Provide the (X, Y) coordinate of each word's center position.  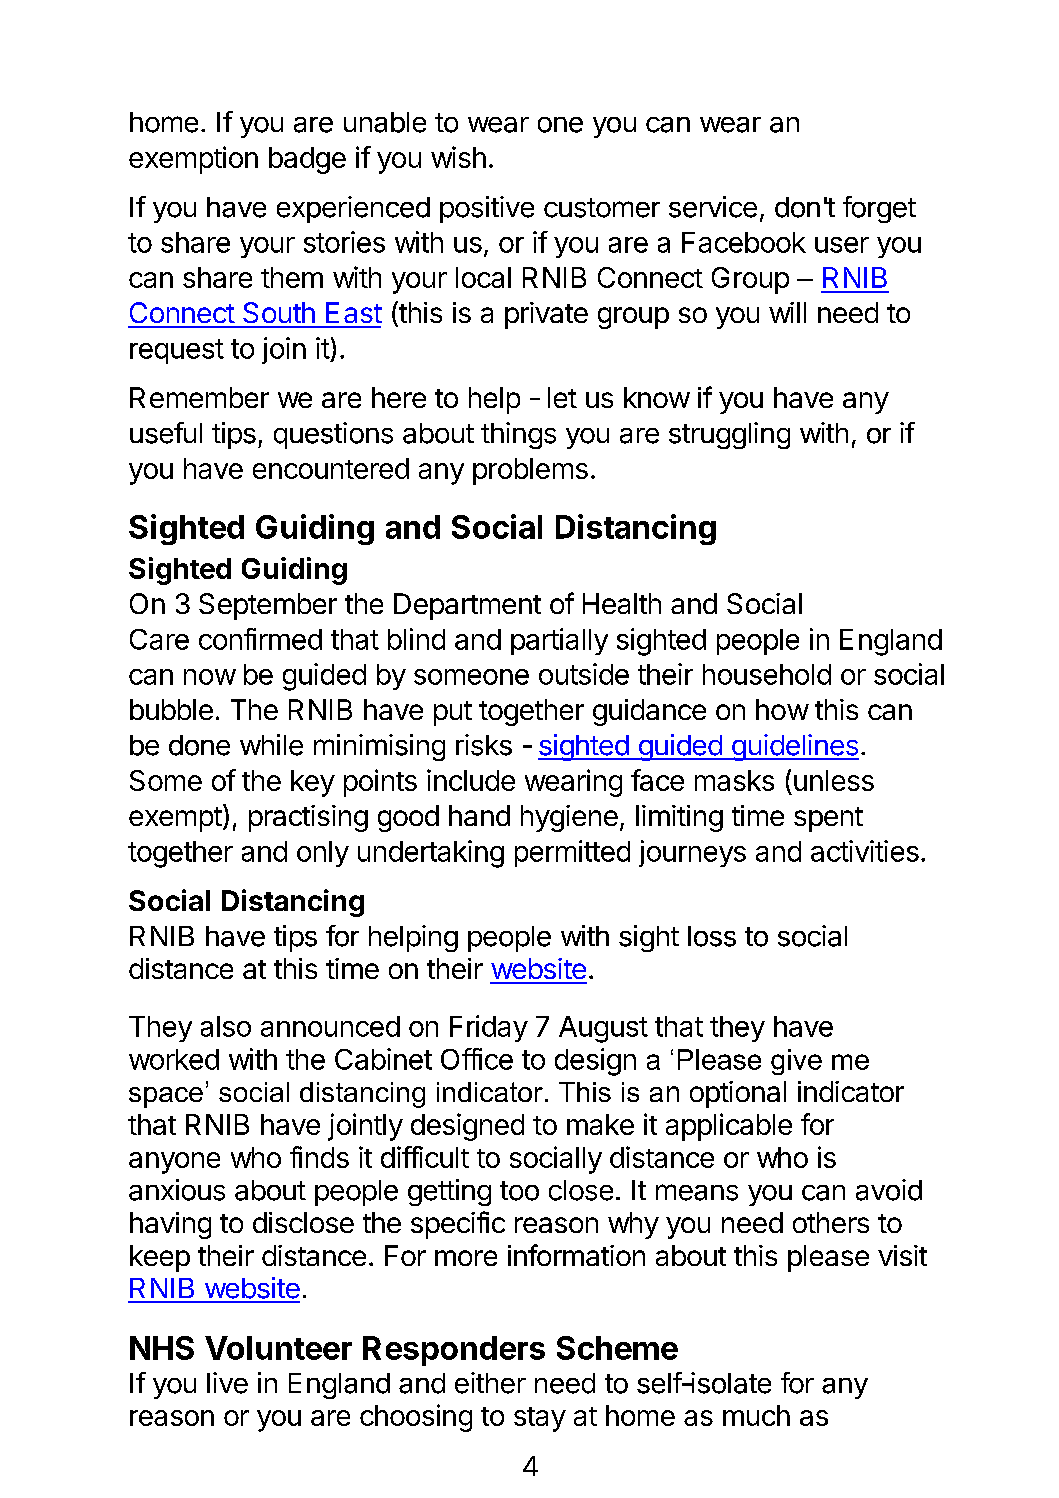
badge (307, 160)
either (490, 1383)
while (271, 745)
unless (834, 780)
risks (484, 745)
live (227, 1383)
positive (487, 209)
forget (879, 209)
